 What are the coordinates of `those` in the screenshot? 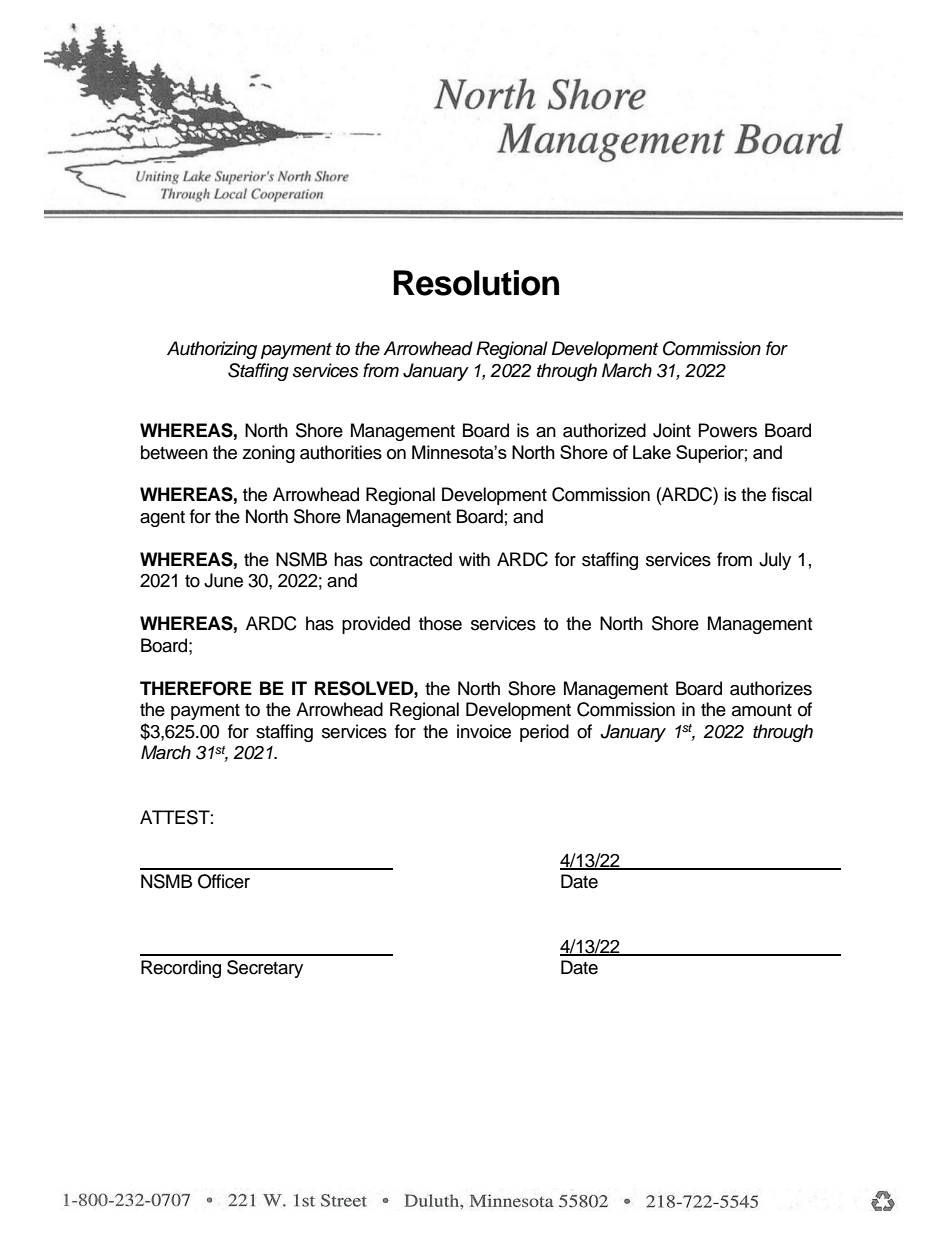 It's located at (440, 623).
